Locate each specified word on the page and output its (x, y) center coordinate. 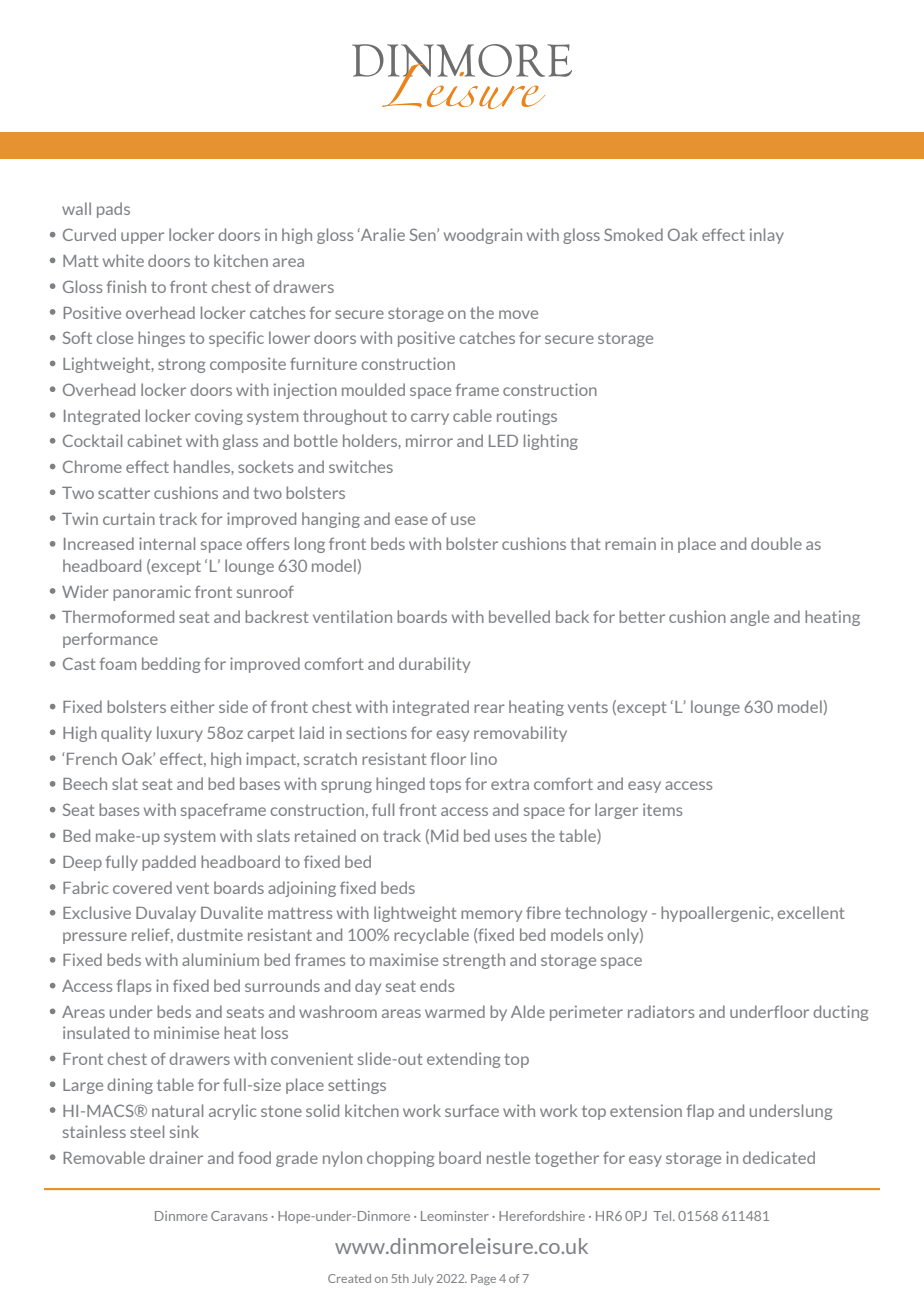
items (662, 809)
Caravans (239, 1216)
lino (484, 758)
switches (361, 466)
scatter (124, 493)
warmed (455, 1011)
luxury (180, 734)
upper (142, 238)
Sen (424, 234)
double (776, 543)
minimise (186, 1032)
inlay (767, 236)
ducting (840, 1013)
